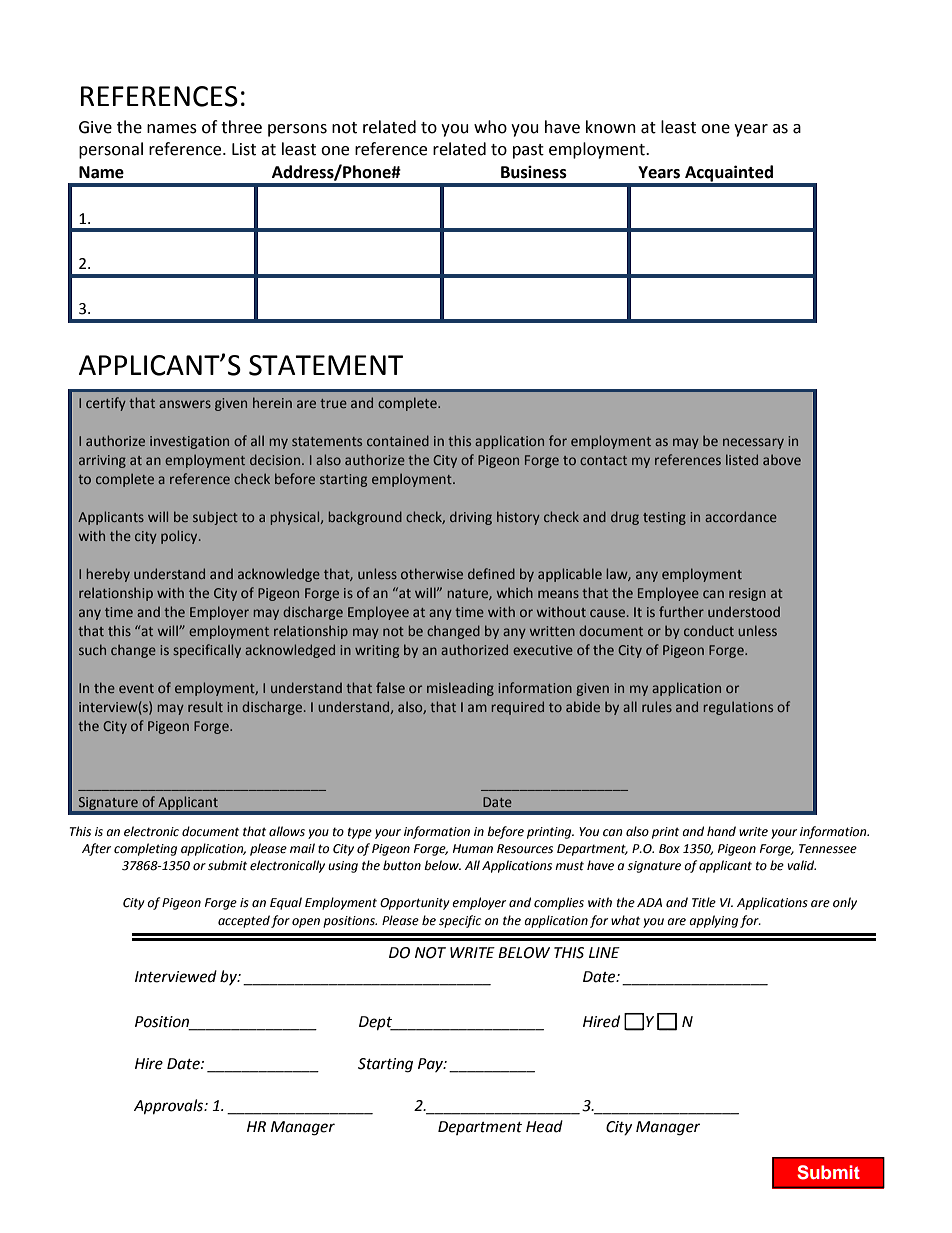 Image resolution: width=952 pixels, height=1233 pixels. What do you see at coordinates (189, 442) in the screenshot?
I see `investigation` at bounding box center [189, 442].
